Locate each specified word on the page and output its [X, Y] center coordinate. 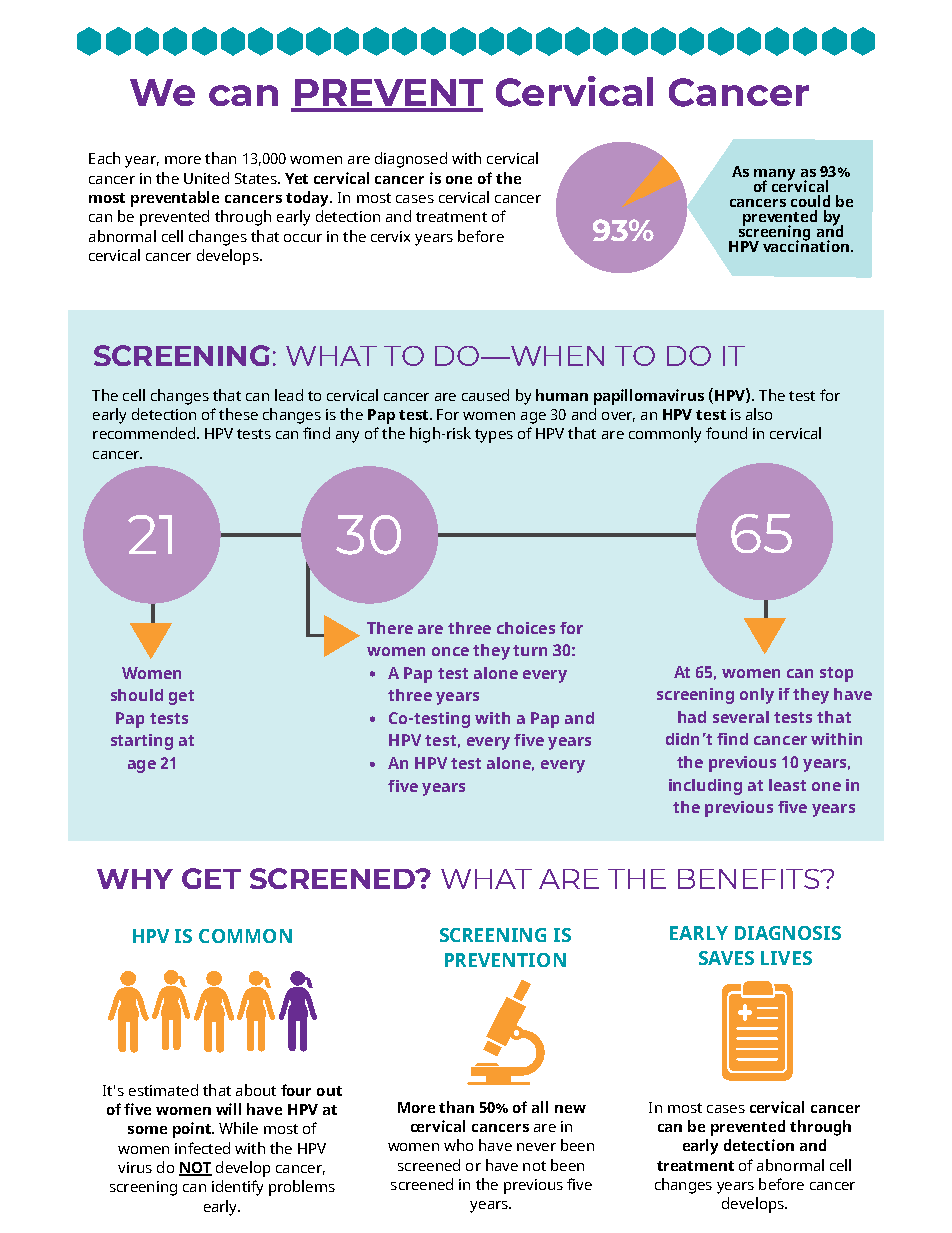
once [450, 651]
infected [202, 1148]
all [540, 1107]
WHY [135, 879]
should [137, 695]
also [759, 414]
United [206, 178]
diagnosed [411, 160]
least [787, 785]
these [238, 414]
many [774, 176]
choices [526, 628]
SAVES [726, 958]
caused [485, 395]
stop [836, 674]
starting [142, 742]
